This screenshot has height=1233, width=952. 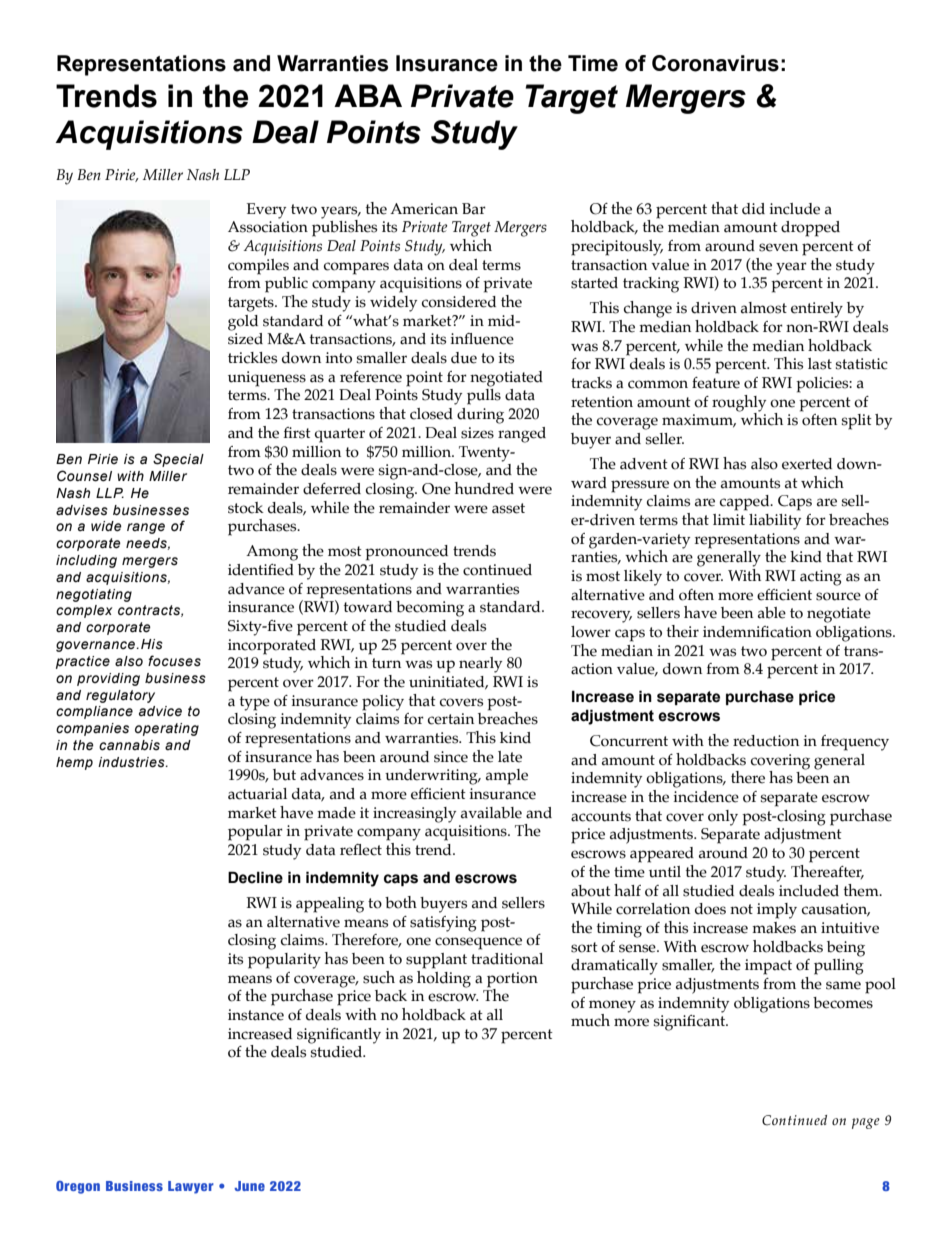 I want to click on Every, so click(x=266, y=211).
